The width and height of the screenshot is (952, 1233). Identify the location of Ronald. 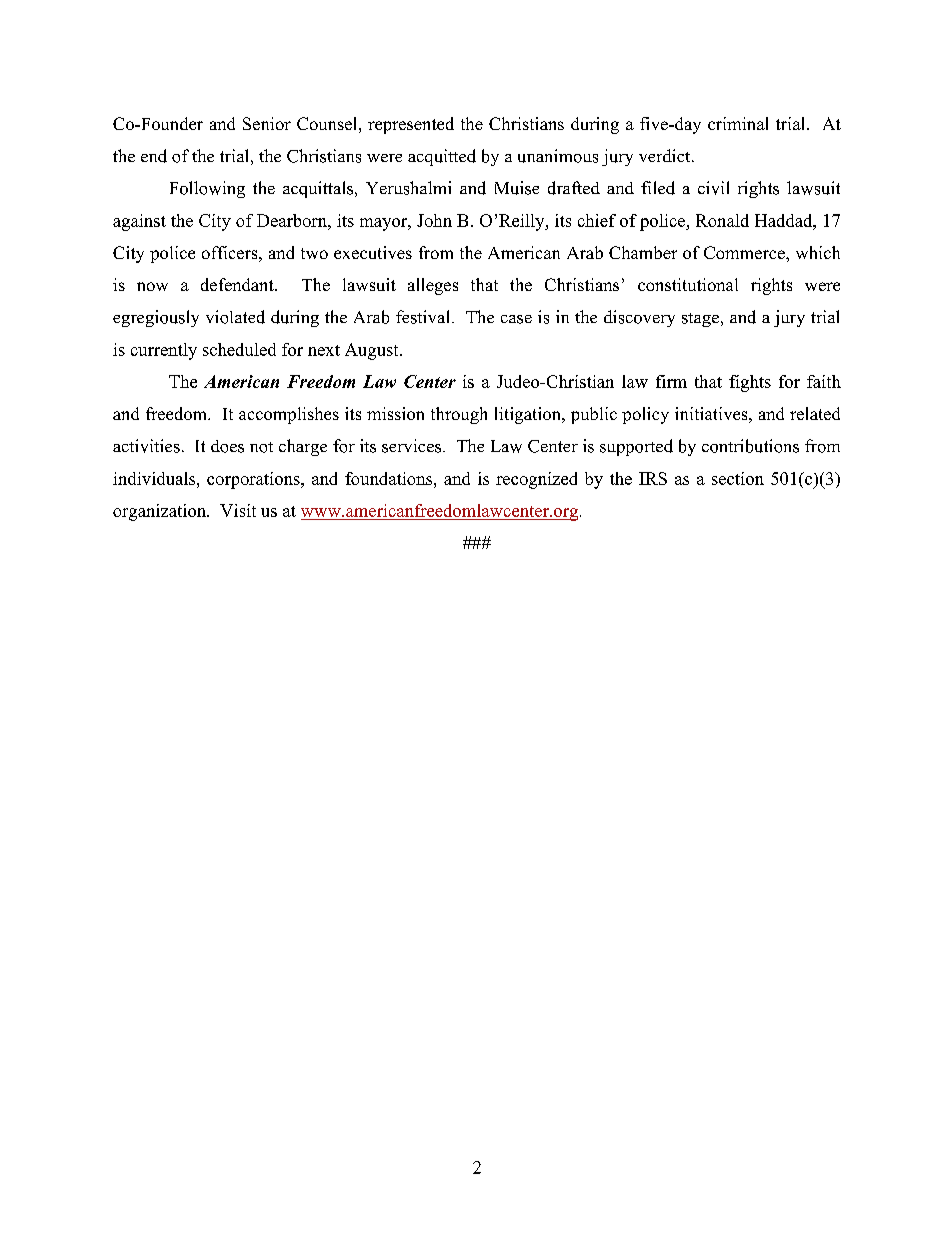
(722, 220).
